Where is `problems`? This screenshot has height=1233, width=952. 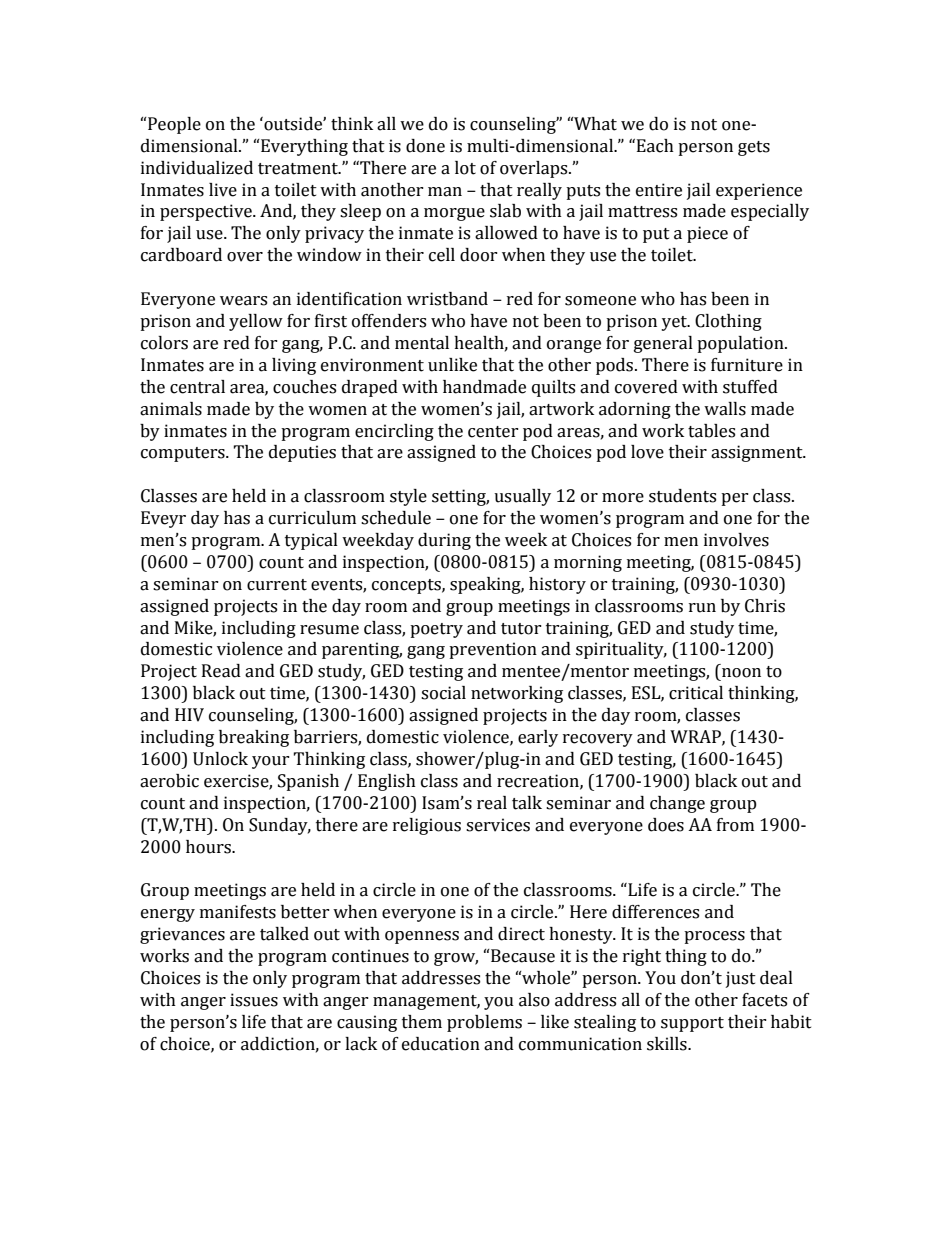 problems is located at coordinates (484, 1023).
